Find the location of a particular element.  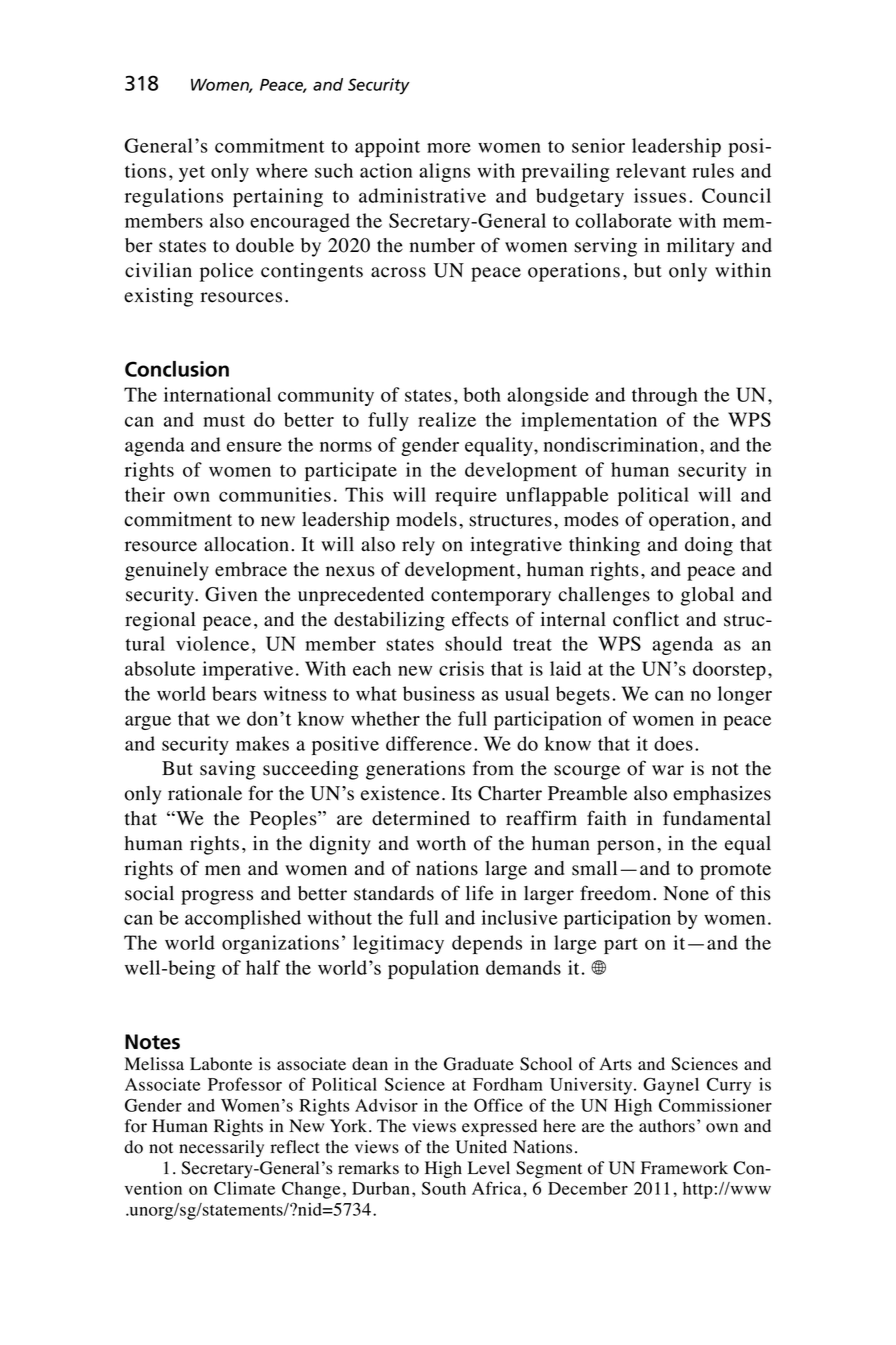

pertaining is located at coordinates (278, 197).
